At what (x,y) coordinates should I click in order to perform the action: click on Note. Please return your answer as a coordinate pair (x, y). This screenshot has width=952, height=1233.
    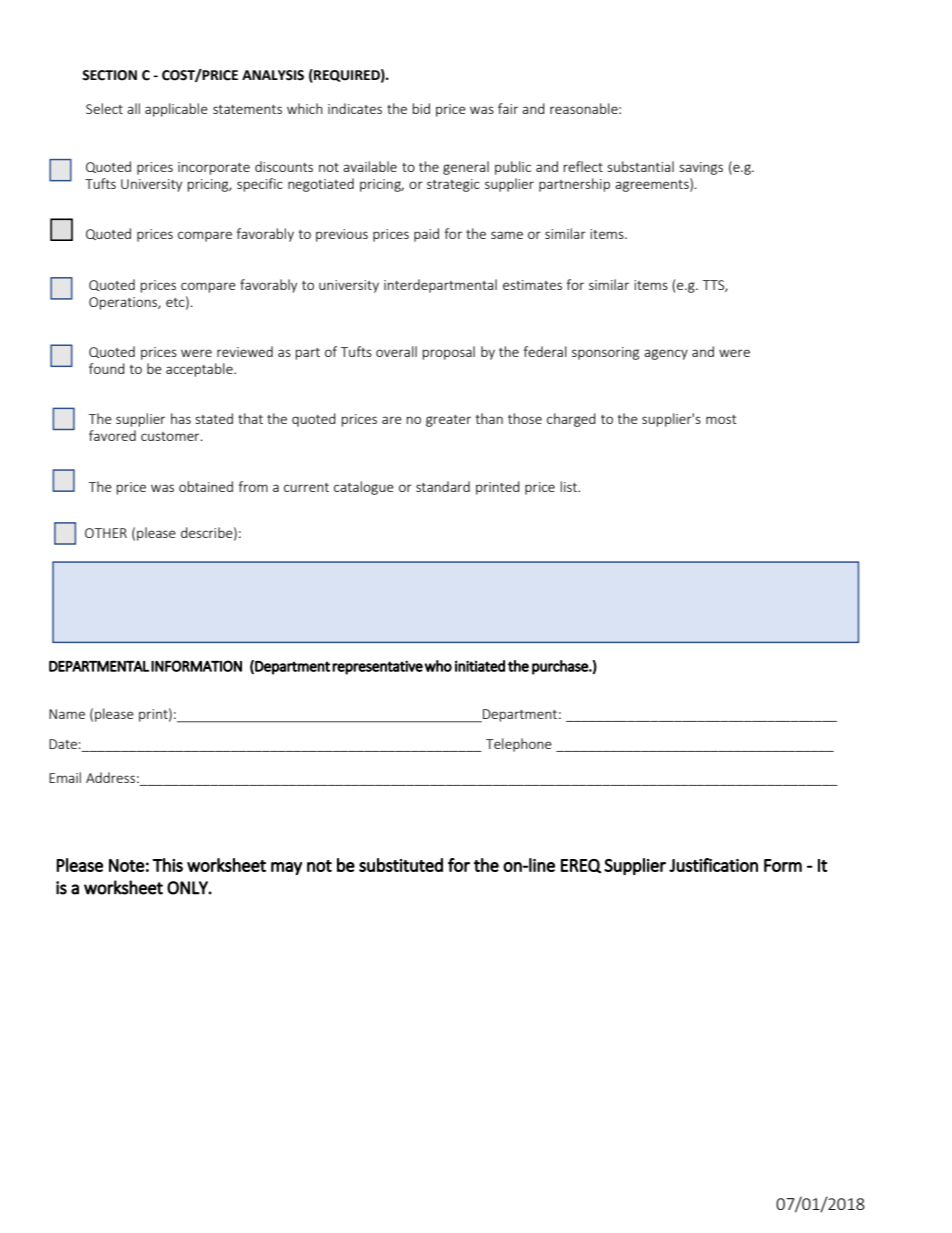
    Looking at the image, I should click on (127, 865).
